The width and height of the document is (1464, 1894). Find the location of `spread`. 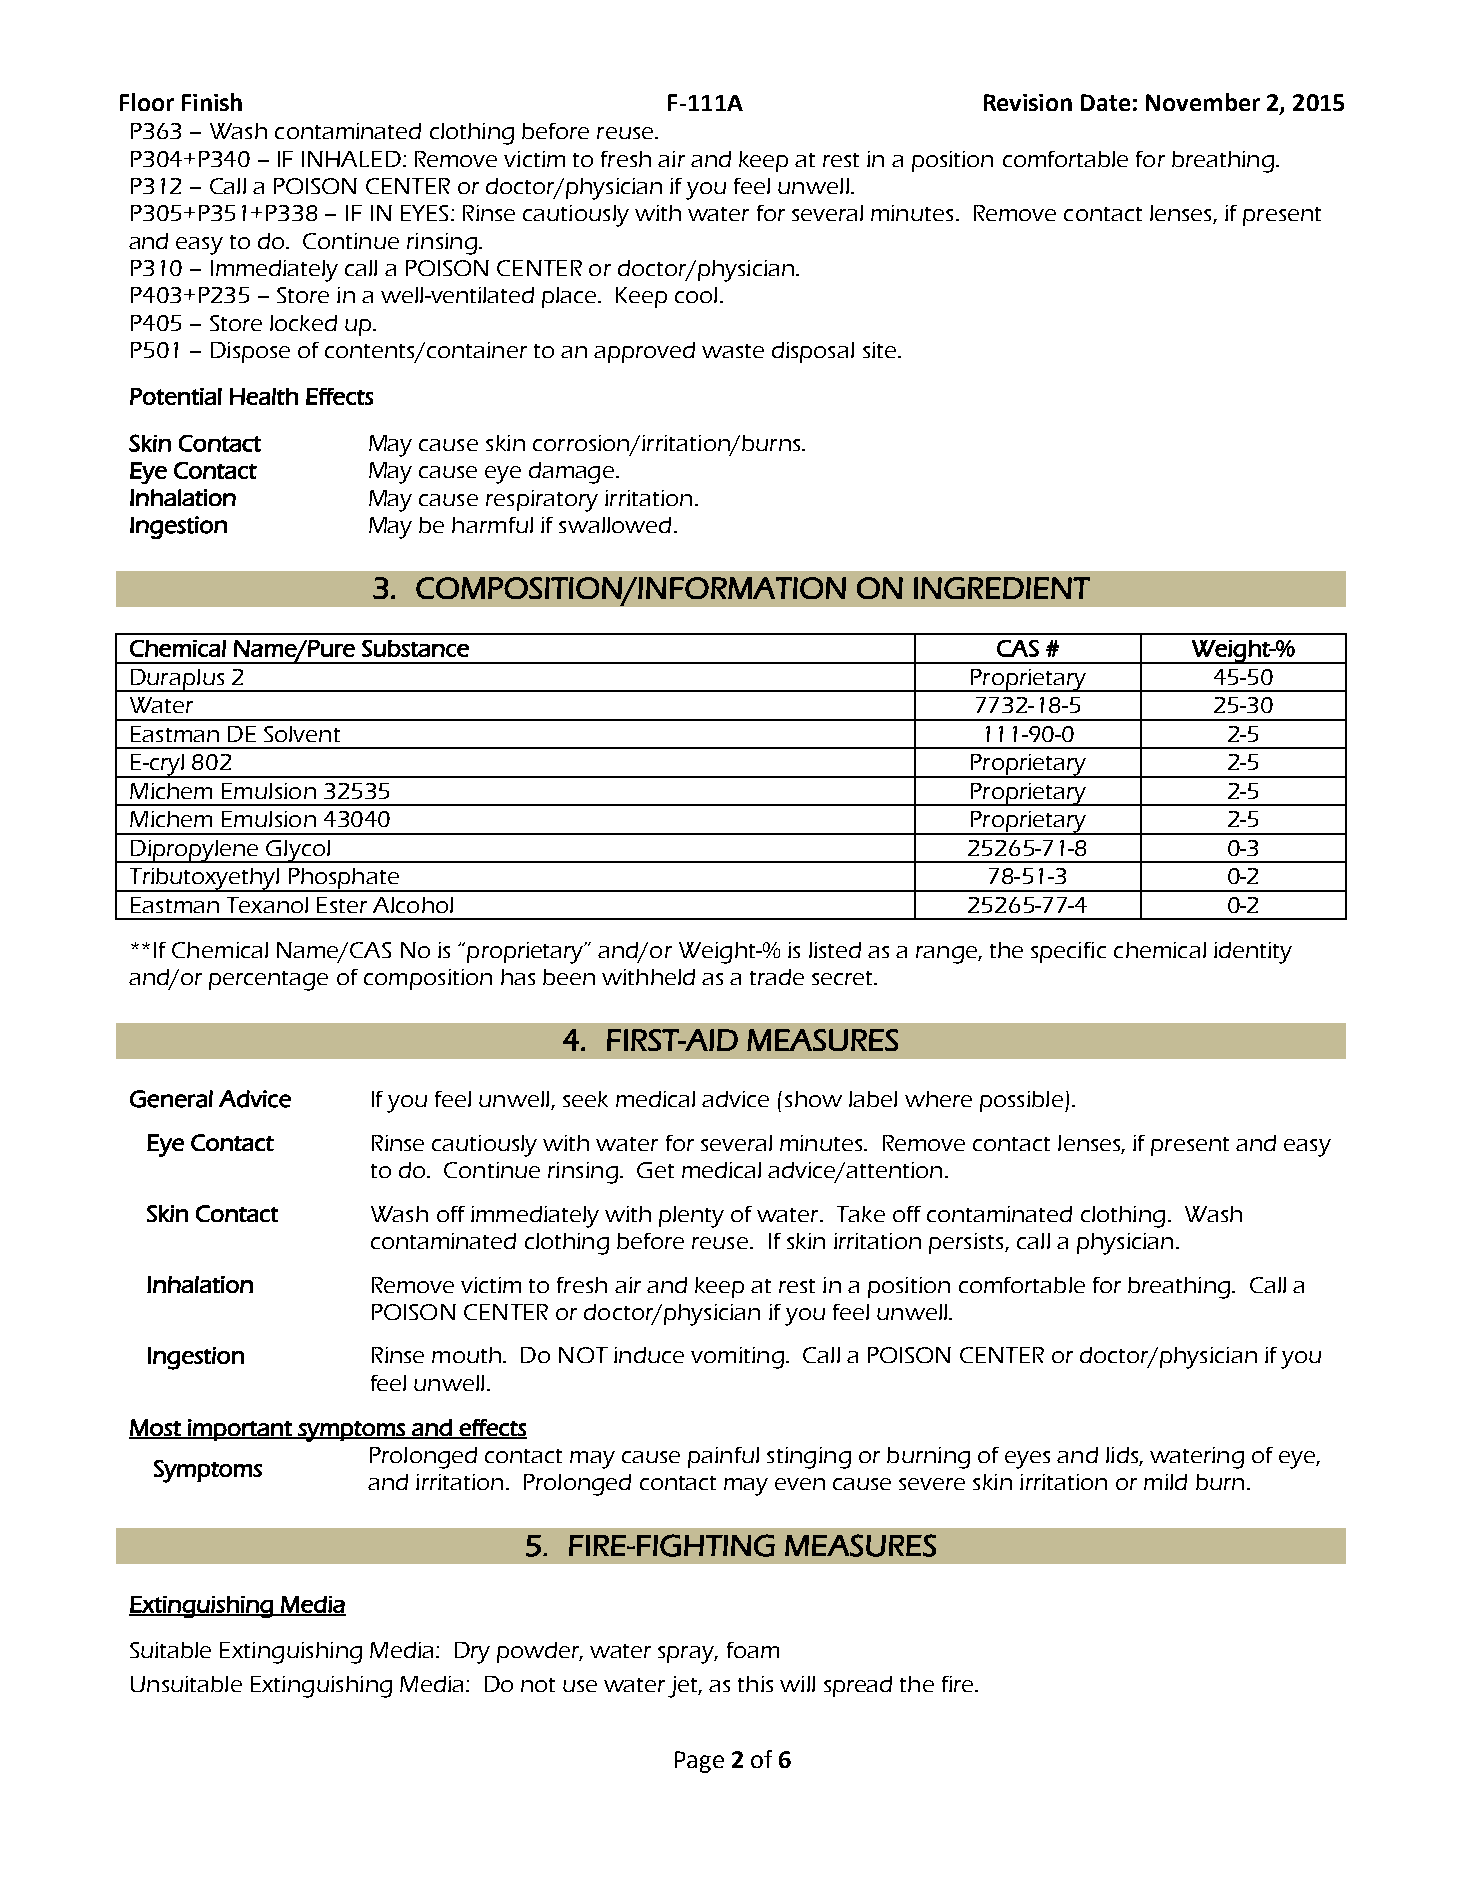

spread is located at coordinates (858, 1686).
